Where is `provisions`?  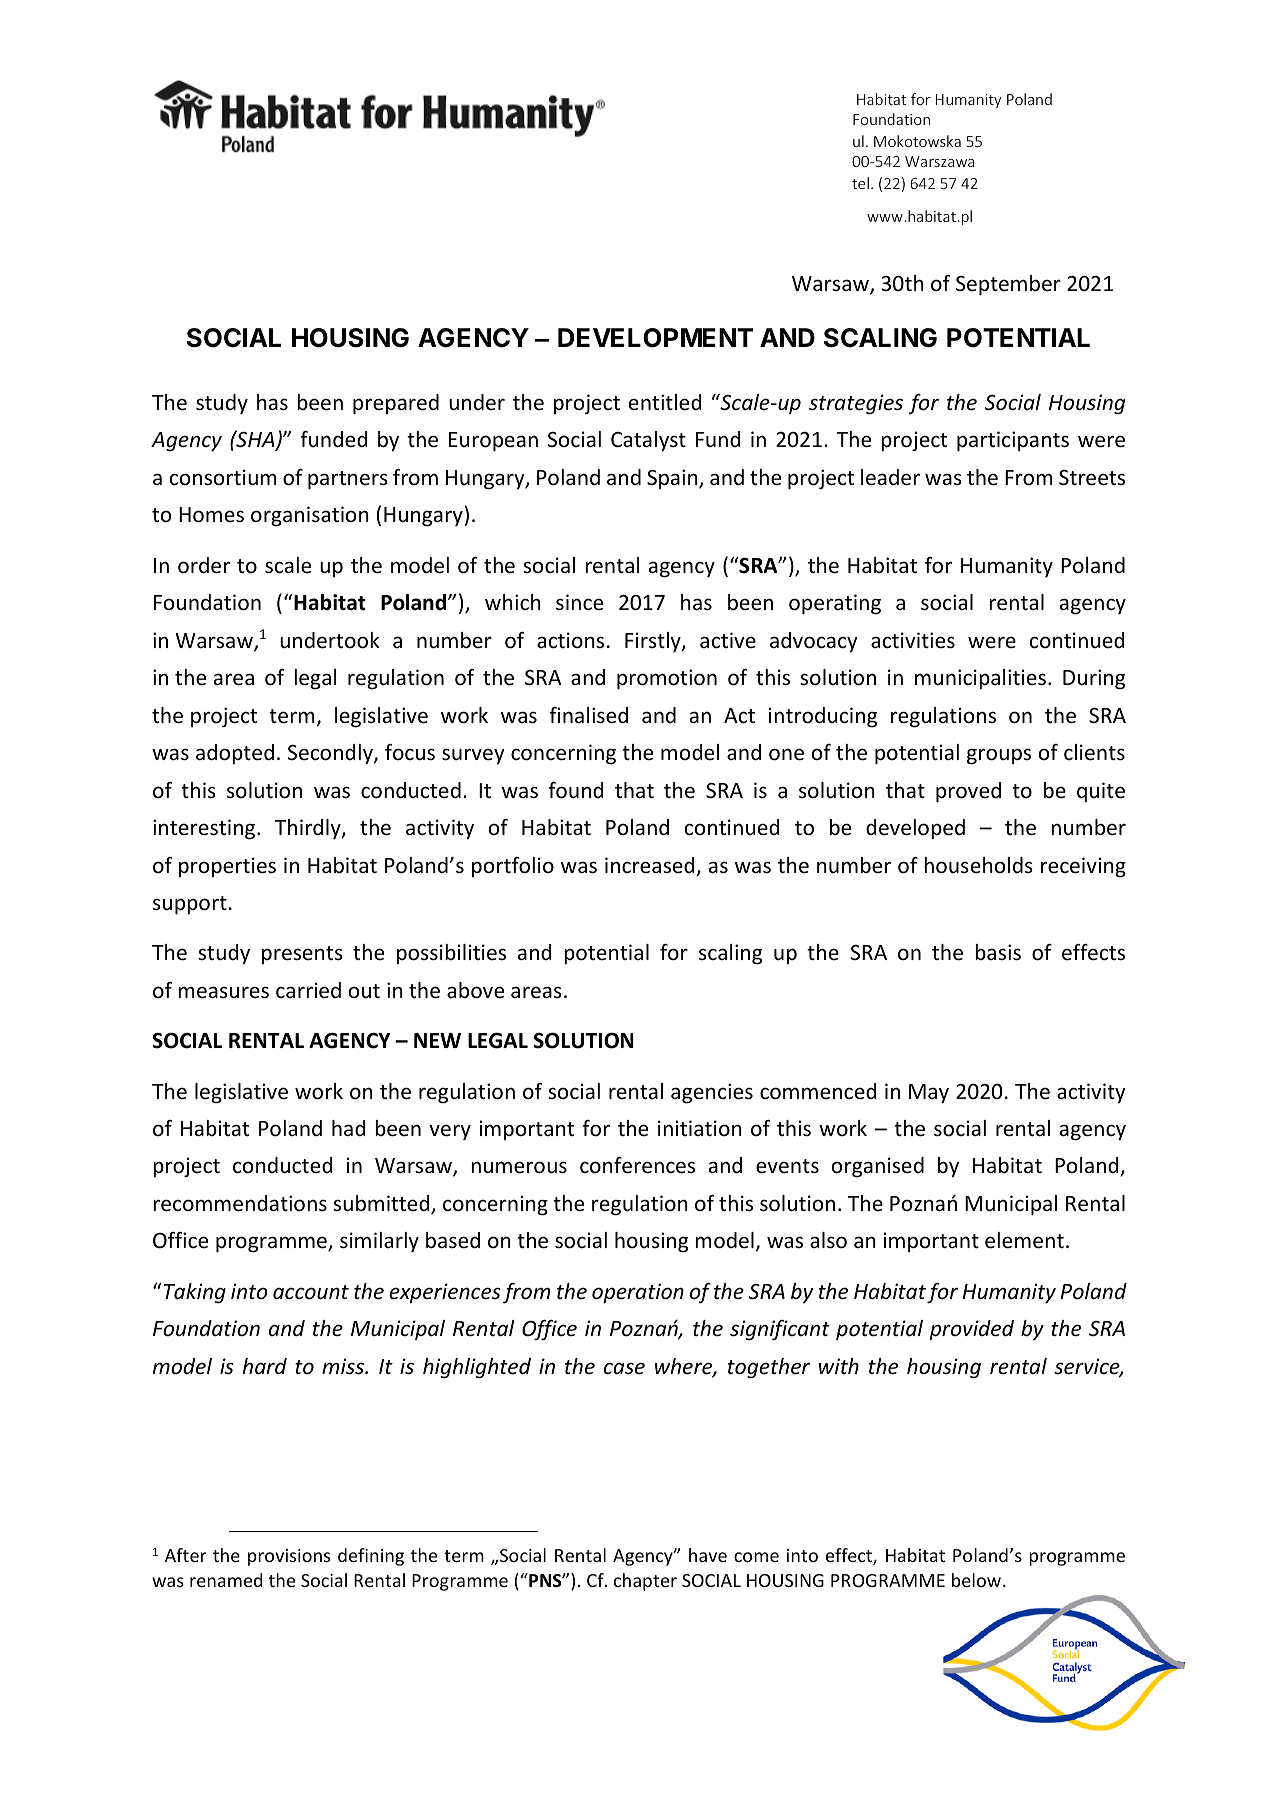 provisions is located at coordinates (289, 1557).
